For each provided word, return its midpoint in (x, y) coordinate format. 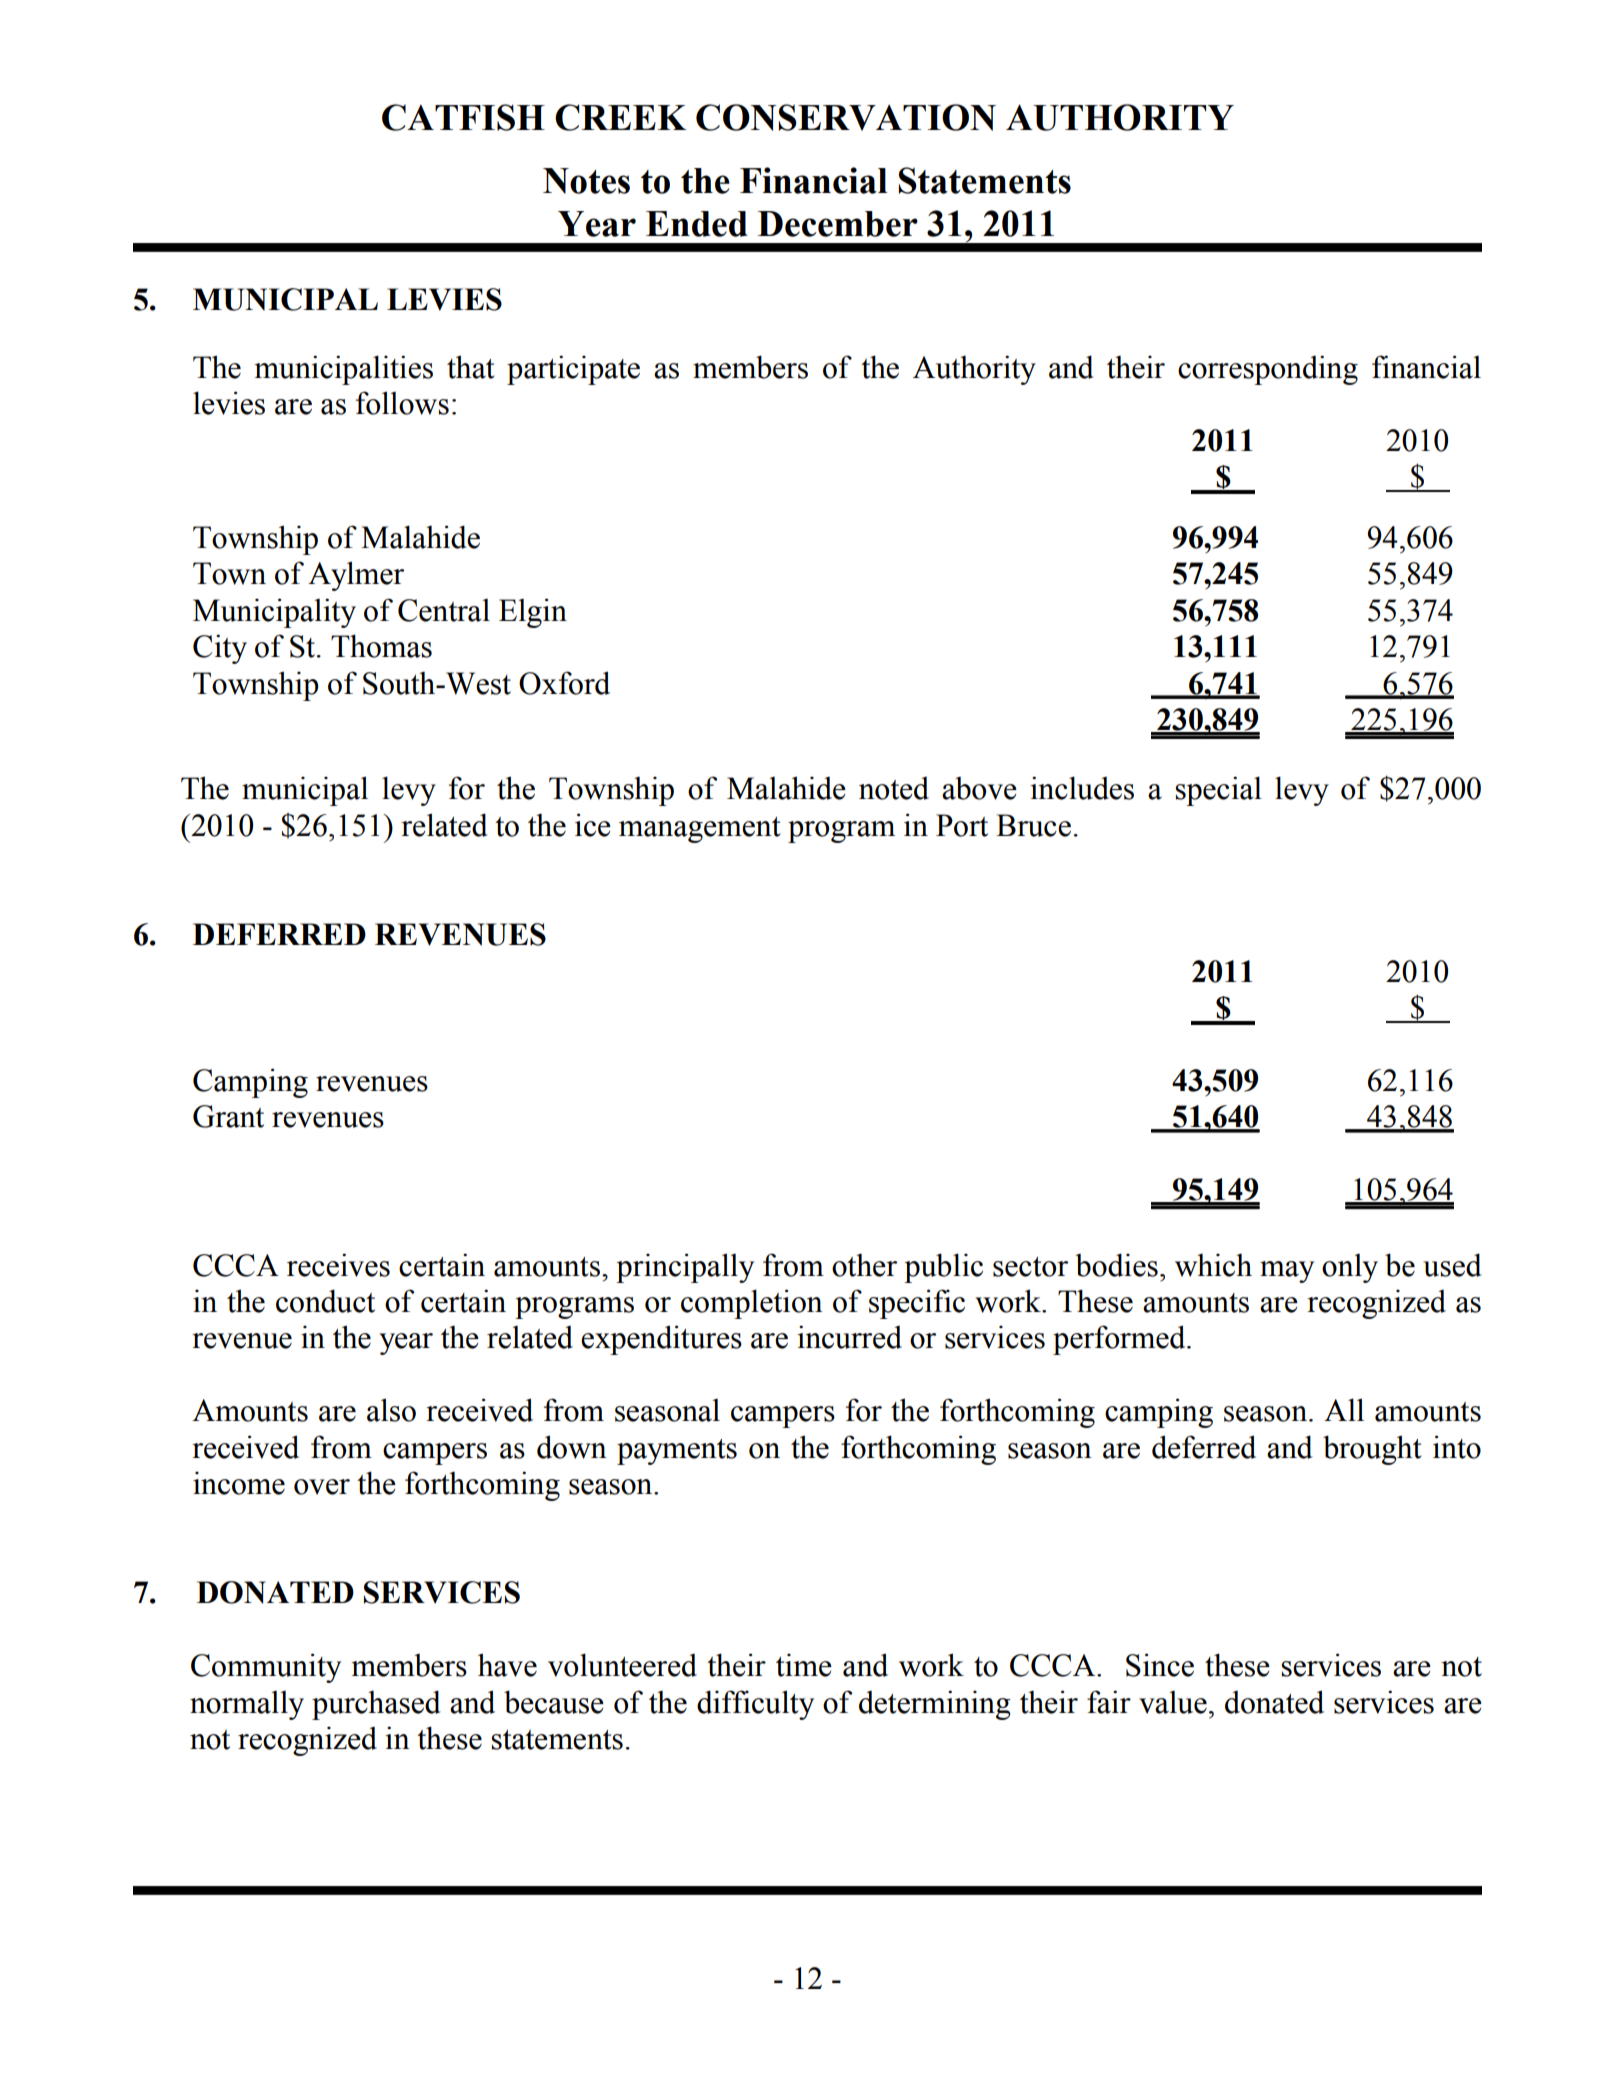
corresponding (1268, 370)
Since (1160, 1665)
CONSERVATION (846, 117)
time (804, 1665)
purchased (376, 1705)
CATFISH (463, 117)
